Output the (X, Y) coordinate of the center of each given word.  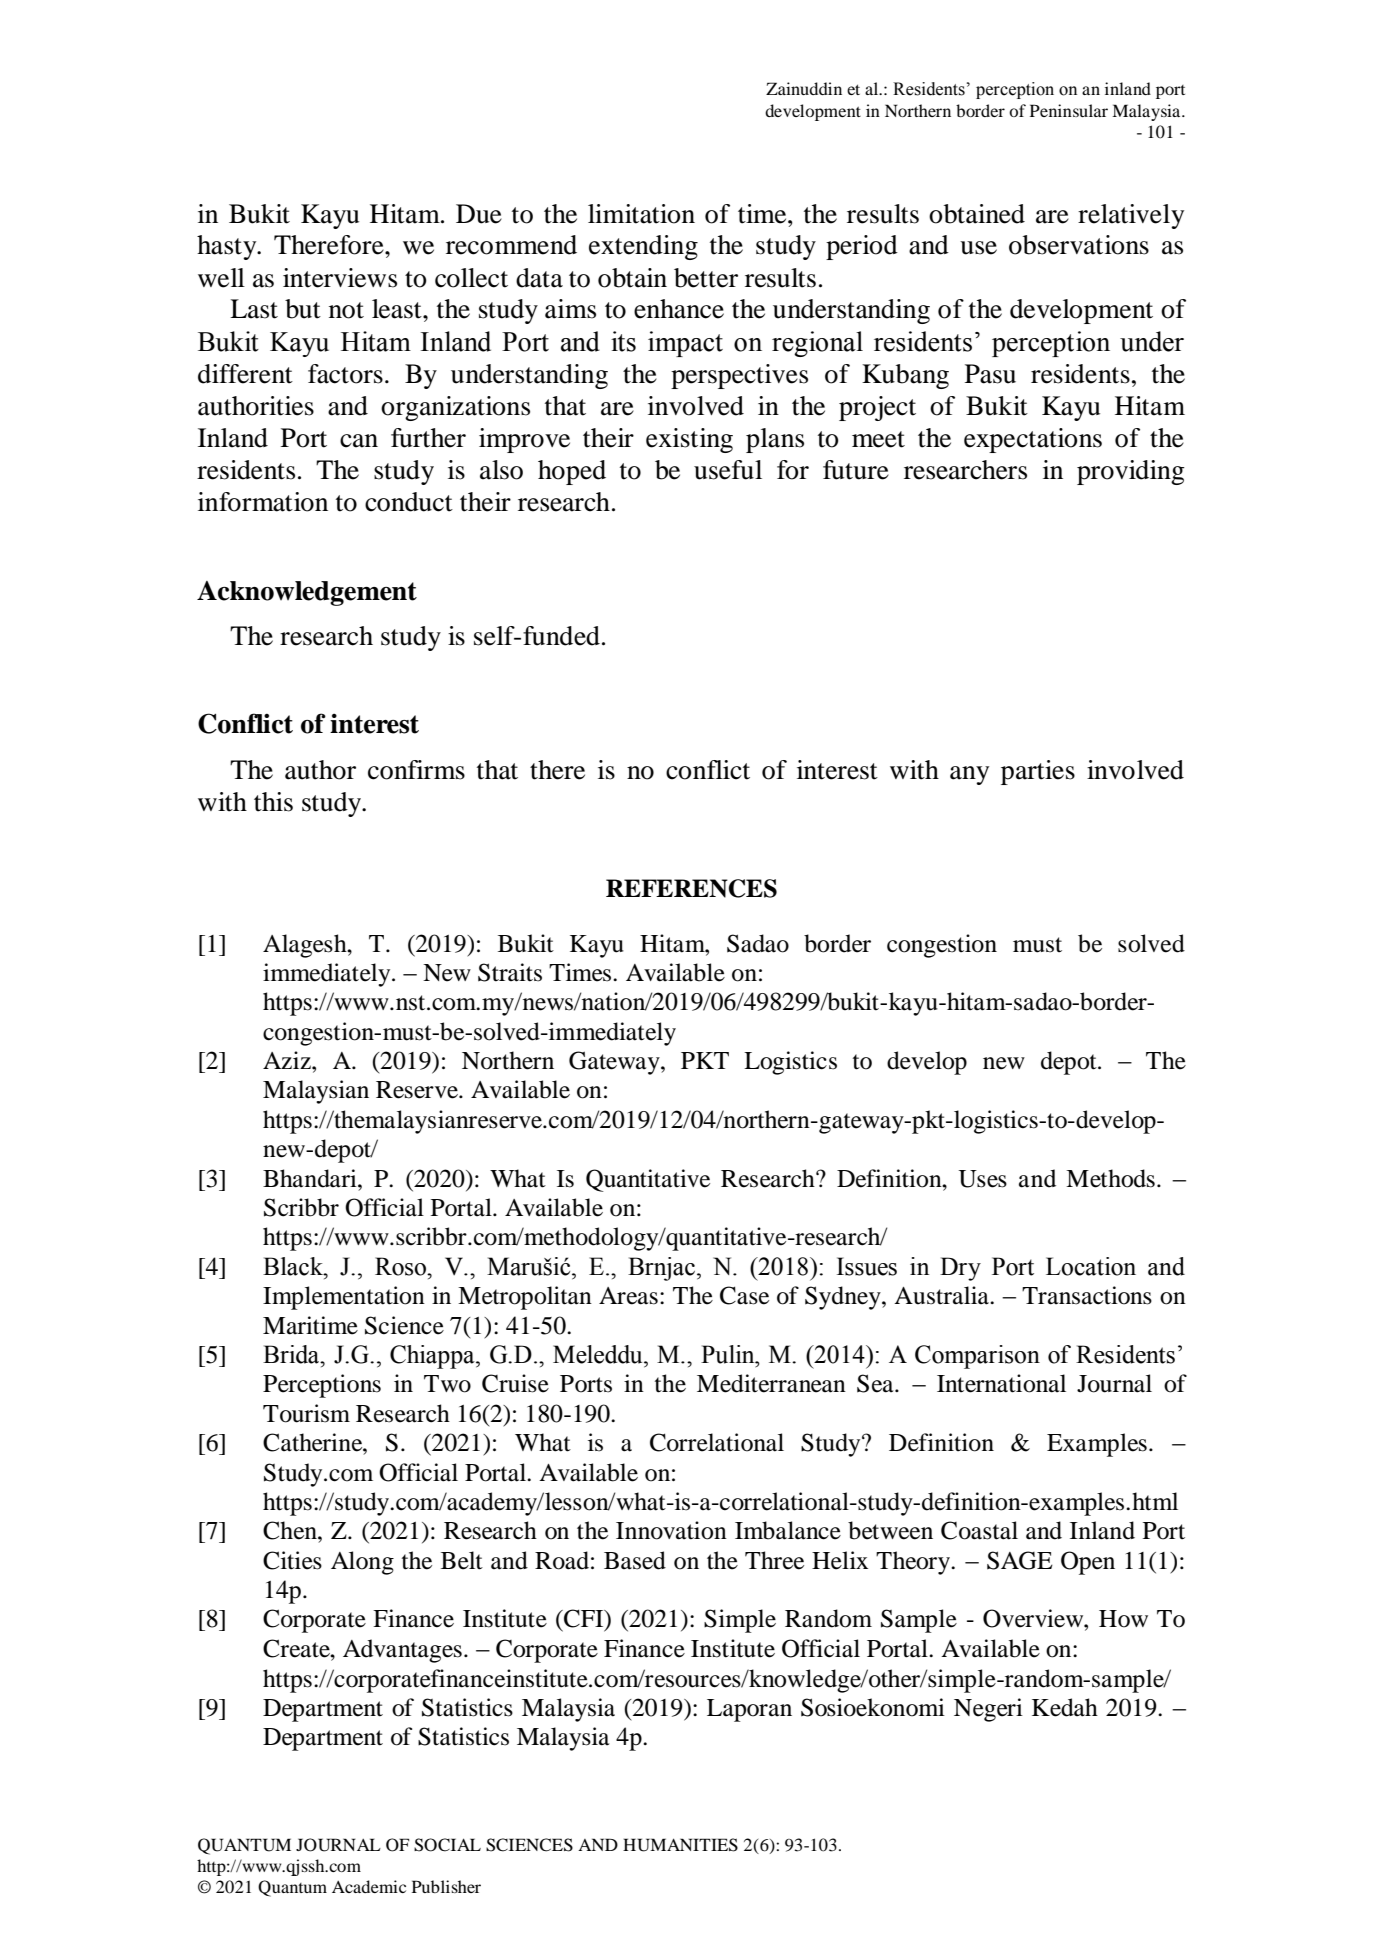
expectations (1033, 440)
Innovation (671, 1530)
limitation (641, 214)
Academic (369, 1886)
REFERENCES (691, 888)
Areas (628, 1296)
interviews (340, 278)
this (273, 802)
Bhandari (311, 1178)
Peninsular (1069, 110)
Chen (291, 1530)
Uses (982, 1179)
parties (1038, 772)
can (359, 441)
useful (728, 470)
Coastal (979, 1530)
